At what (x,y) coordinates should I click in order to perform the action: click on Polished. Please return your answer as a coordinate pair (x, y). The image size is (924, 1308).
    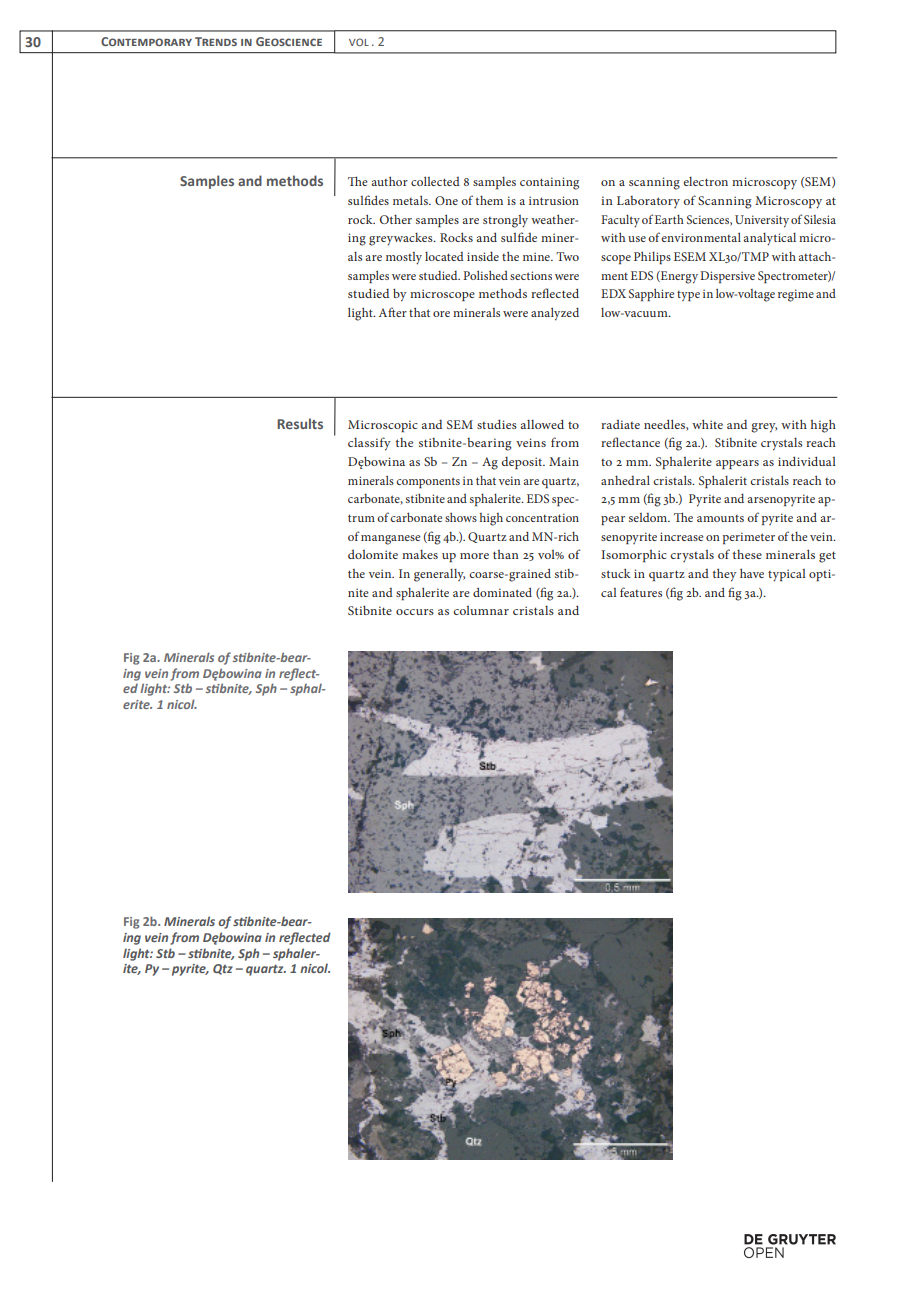
    Looking at the image, I should click on (485, 275).
